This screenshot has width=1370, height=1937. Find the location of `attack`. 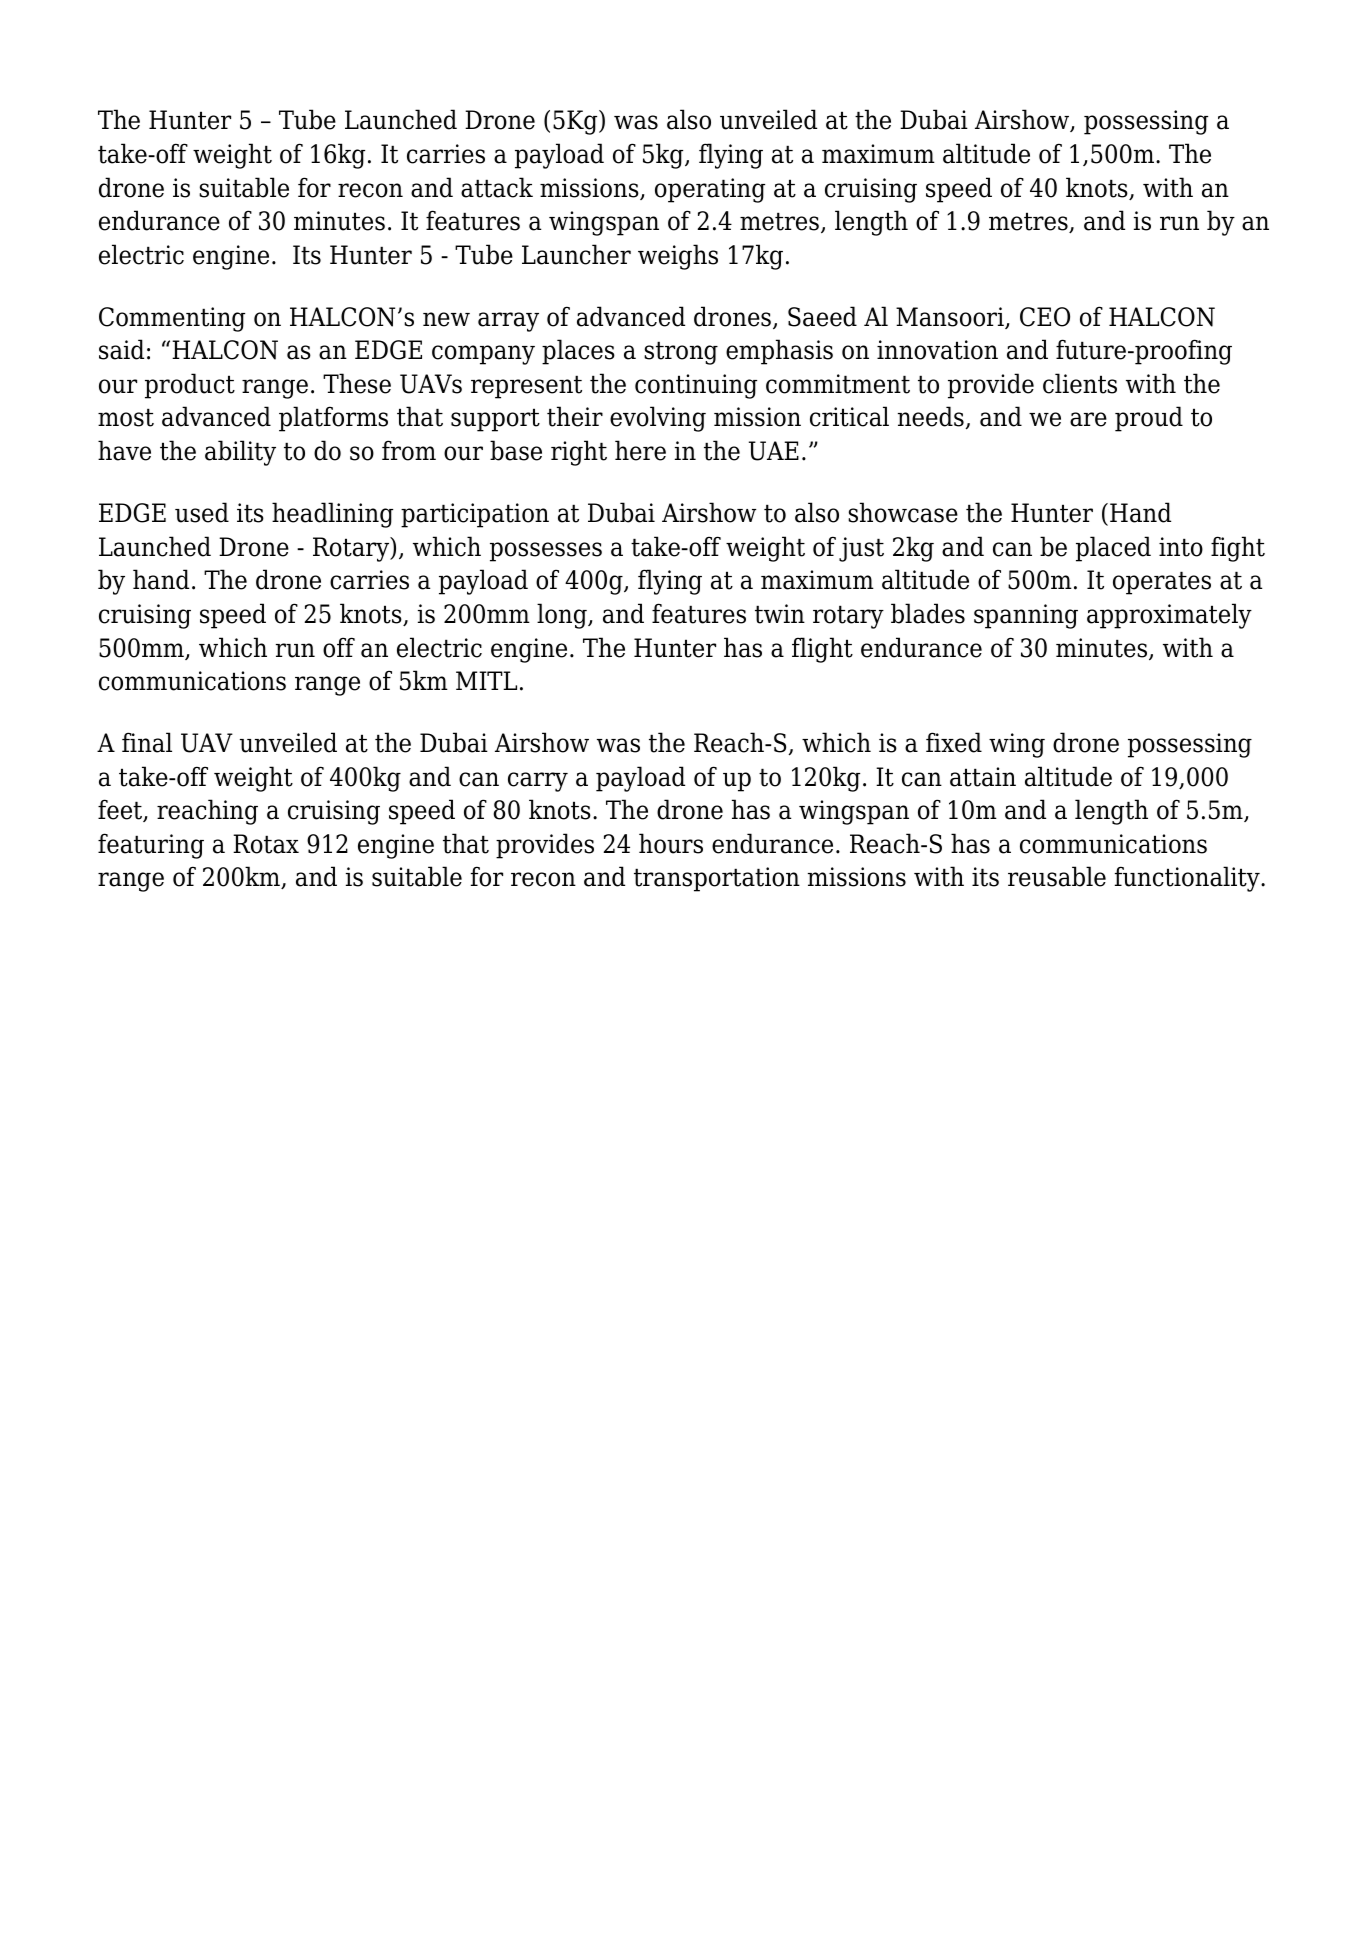

attack is located at coordinates (497, 187).
